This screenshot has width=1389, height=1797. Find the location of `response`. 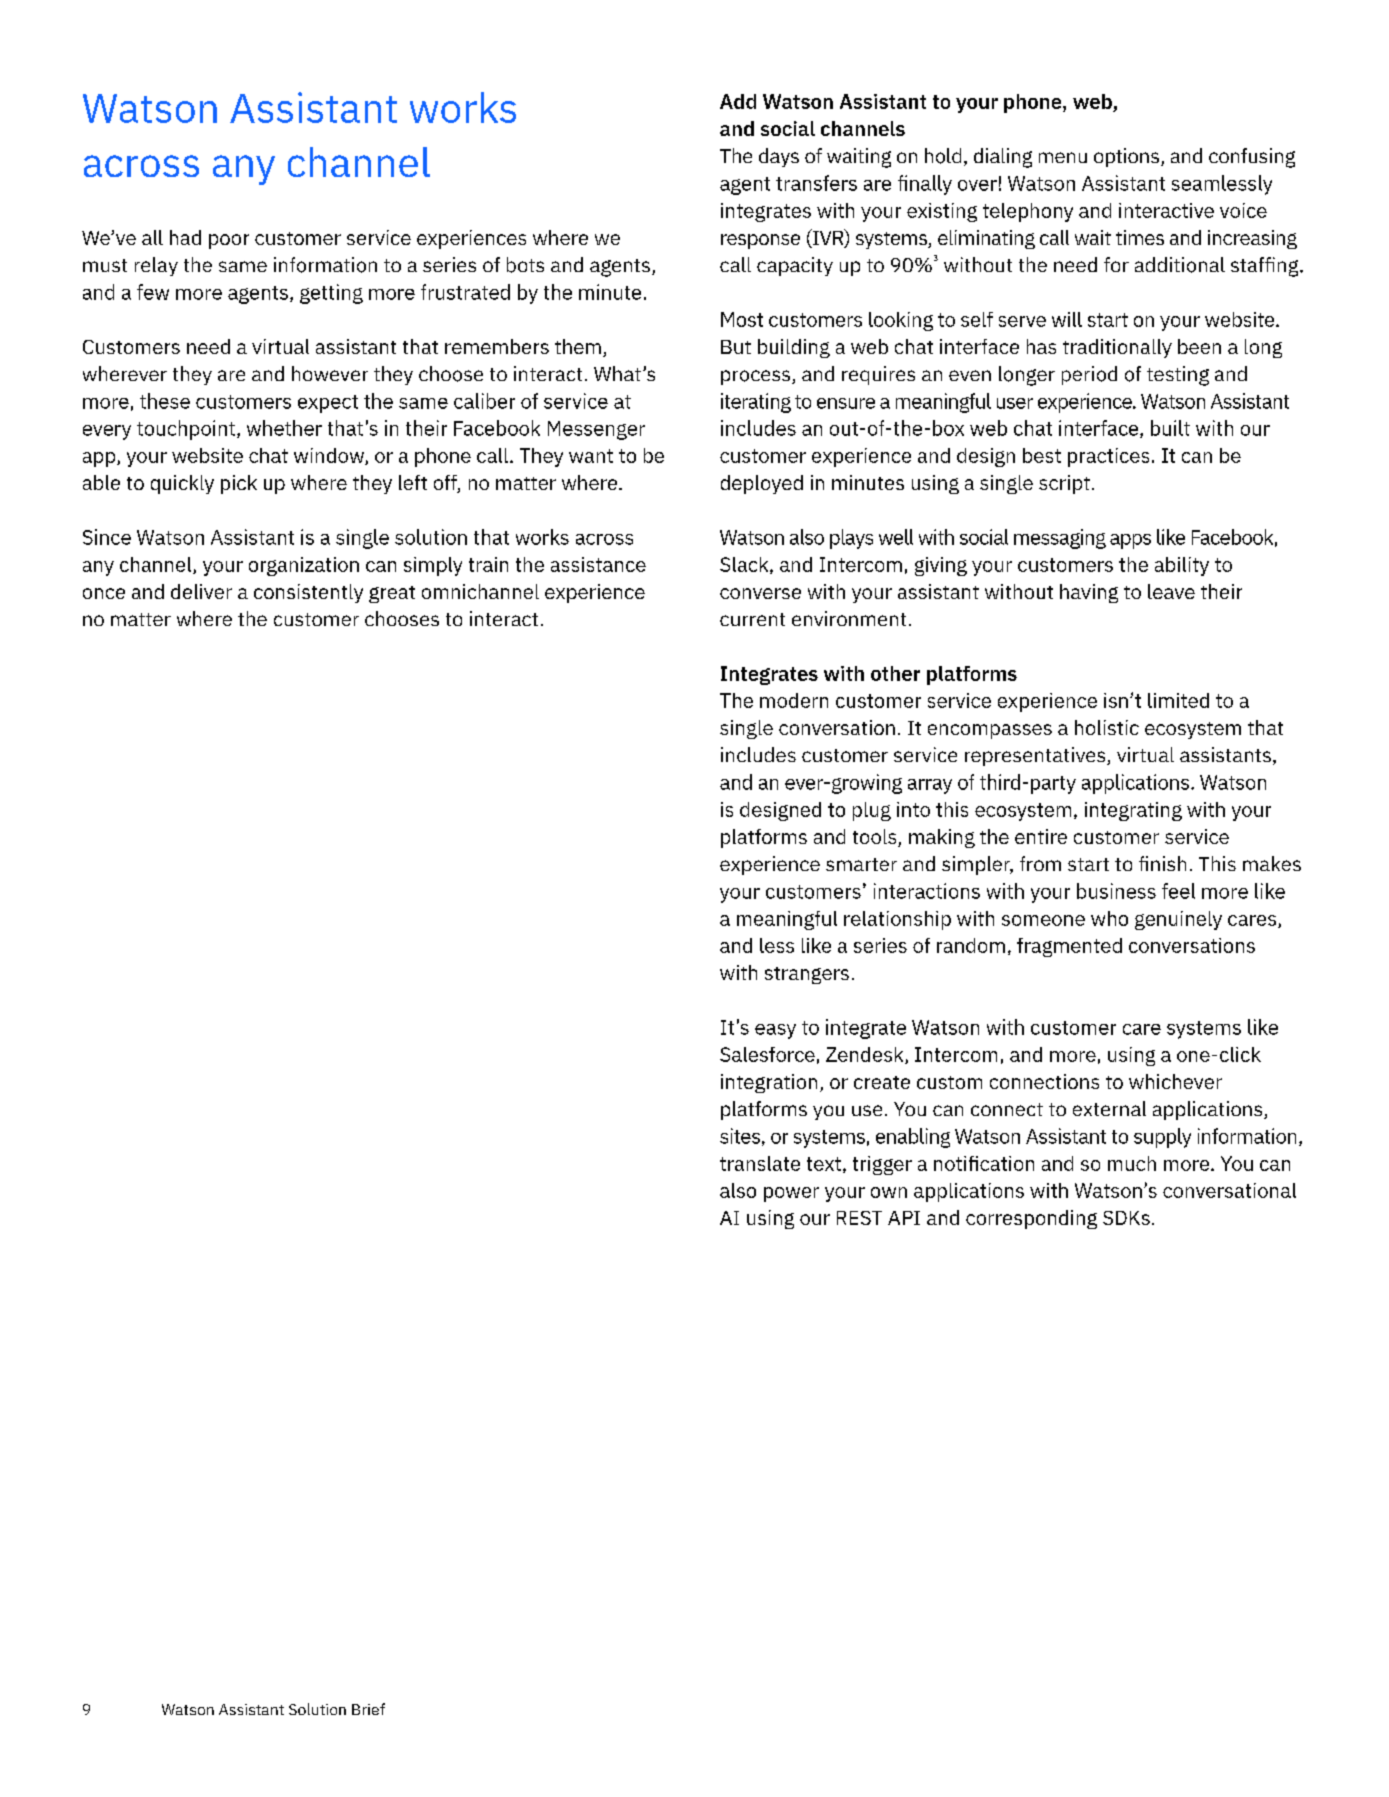

response is located at coordinates (760, 241).
